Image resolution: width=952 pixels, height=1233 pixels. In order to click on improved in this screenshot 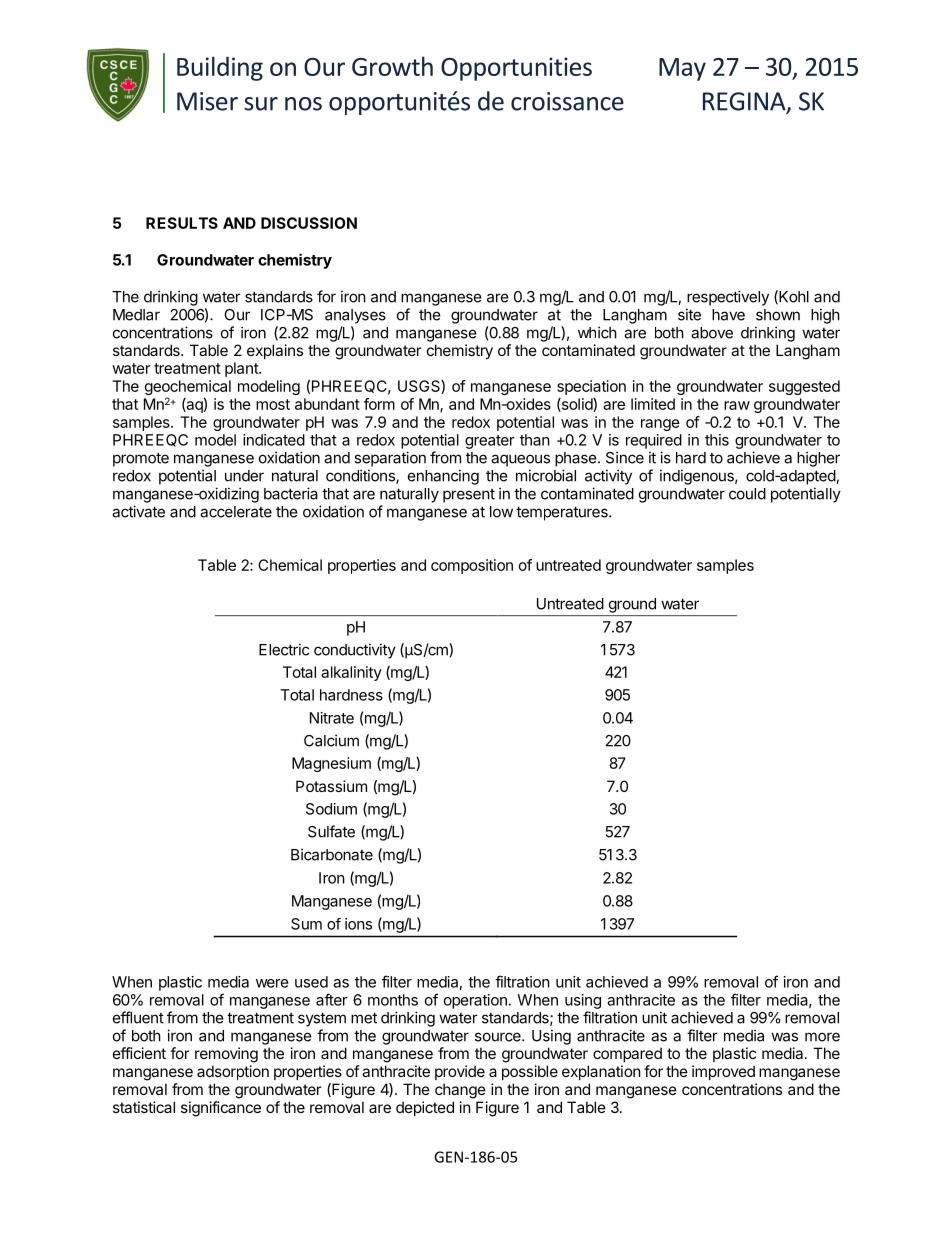, I will do `click(723, 1072)`.
